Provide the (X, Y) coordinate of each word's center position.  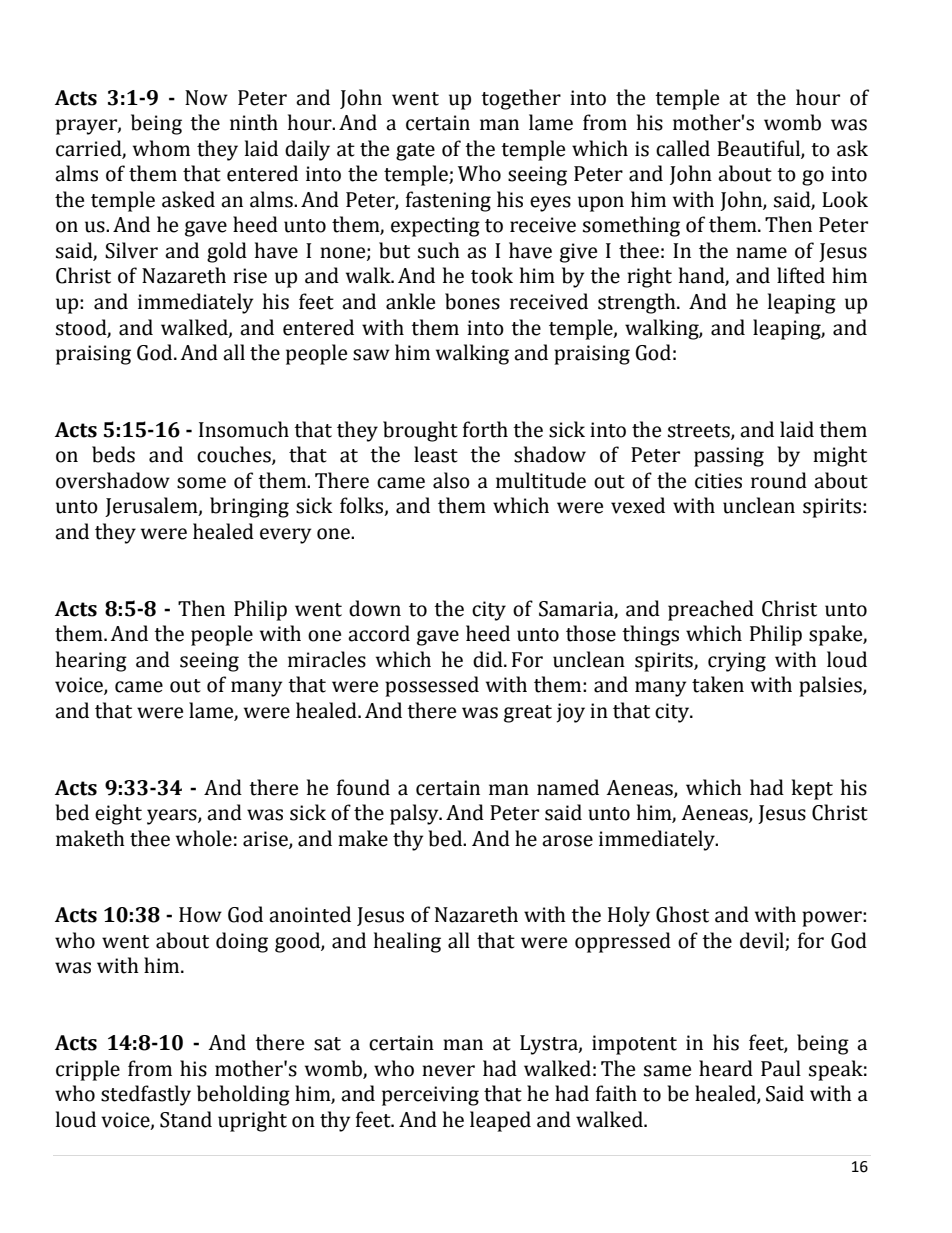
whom (161, 148)
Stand (186, 1119)
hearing (91, 661)
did (489, 659)
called (683, 148)
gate (415, 152)
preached (711, 610)
